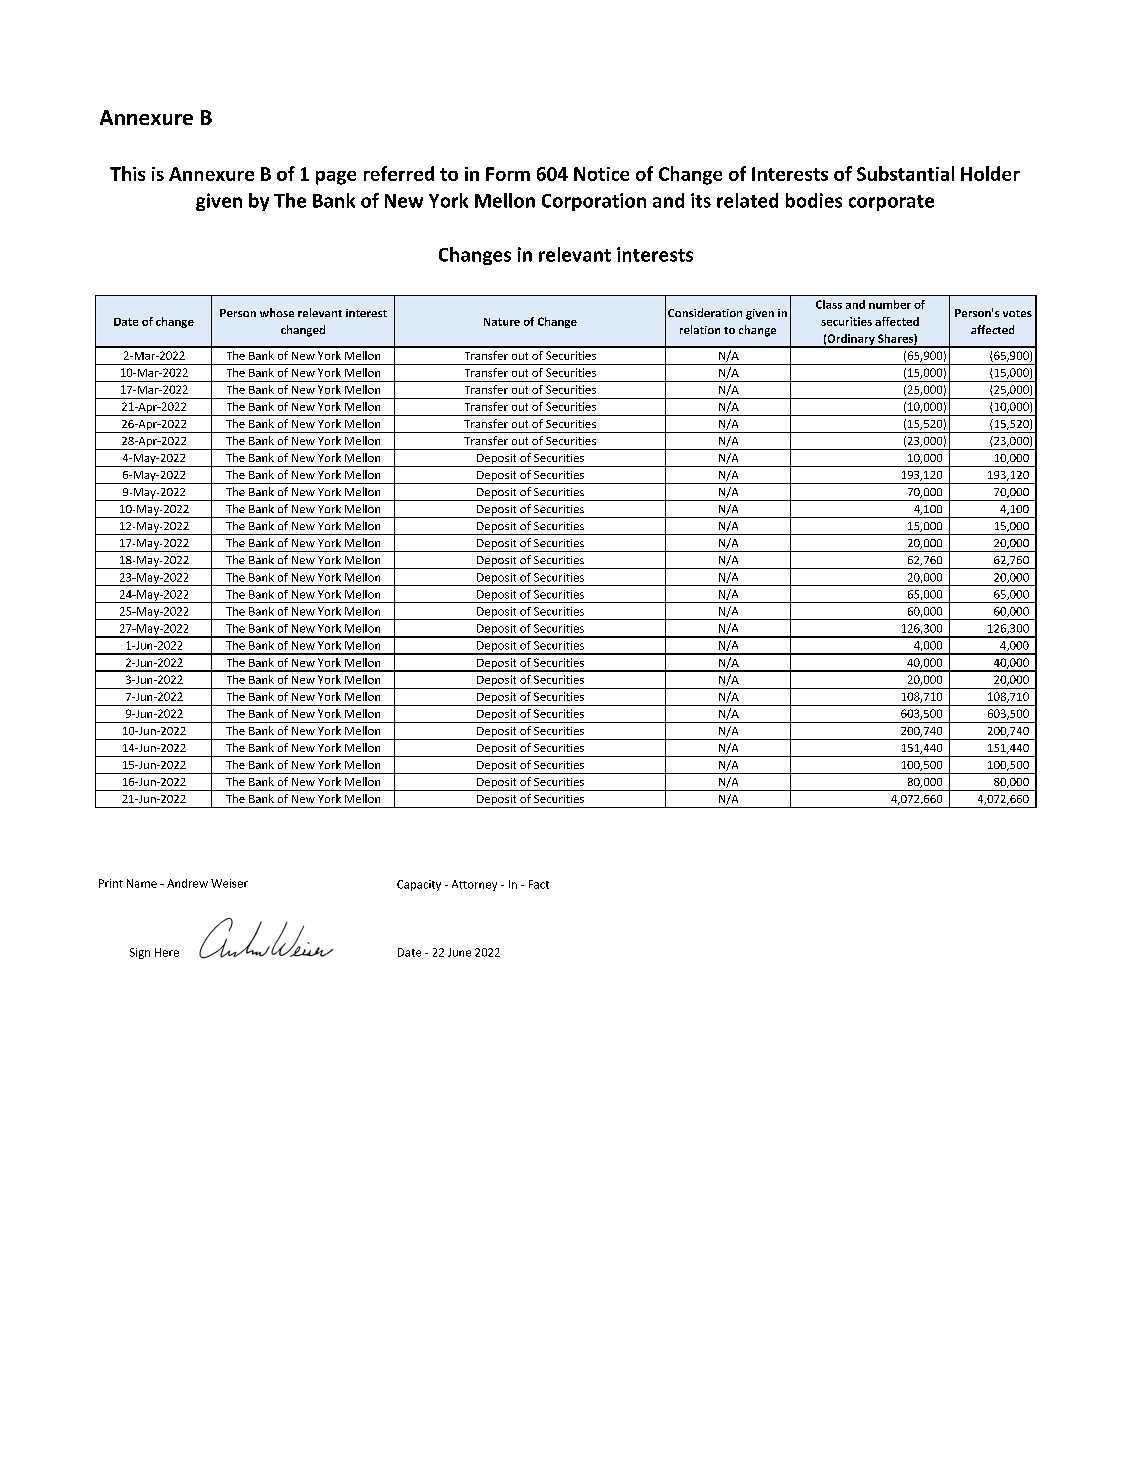 The height and width of the image is (1481, 1144). Describe the element at coordinates (539, 884) in the image. I see `Fact` at that location.
